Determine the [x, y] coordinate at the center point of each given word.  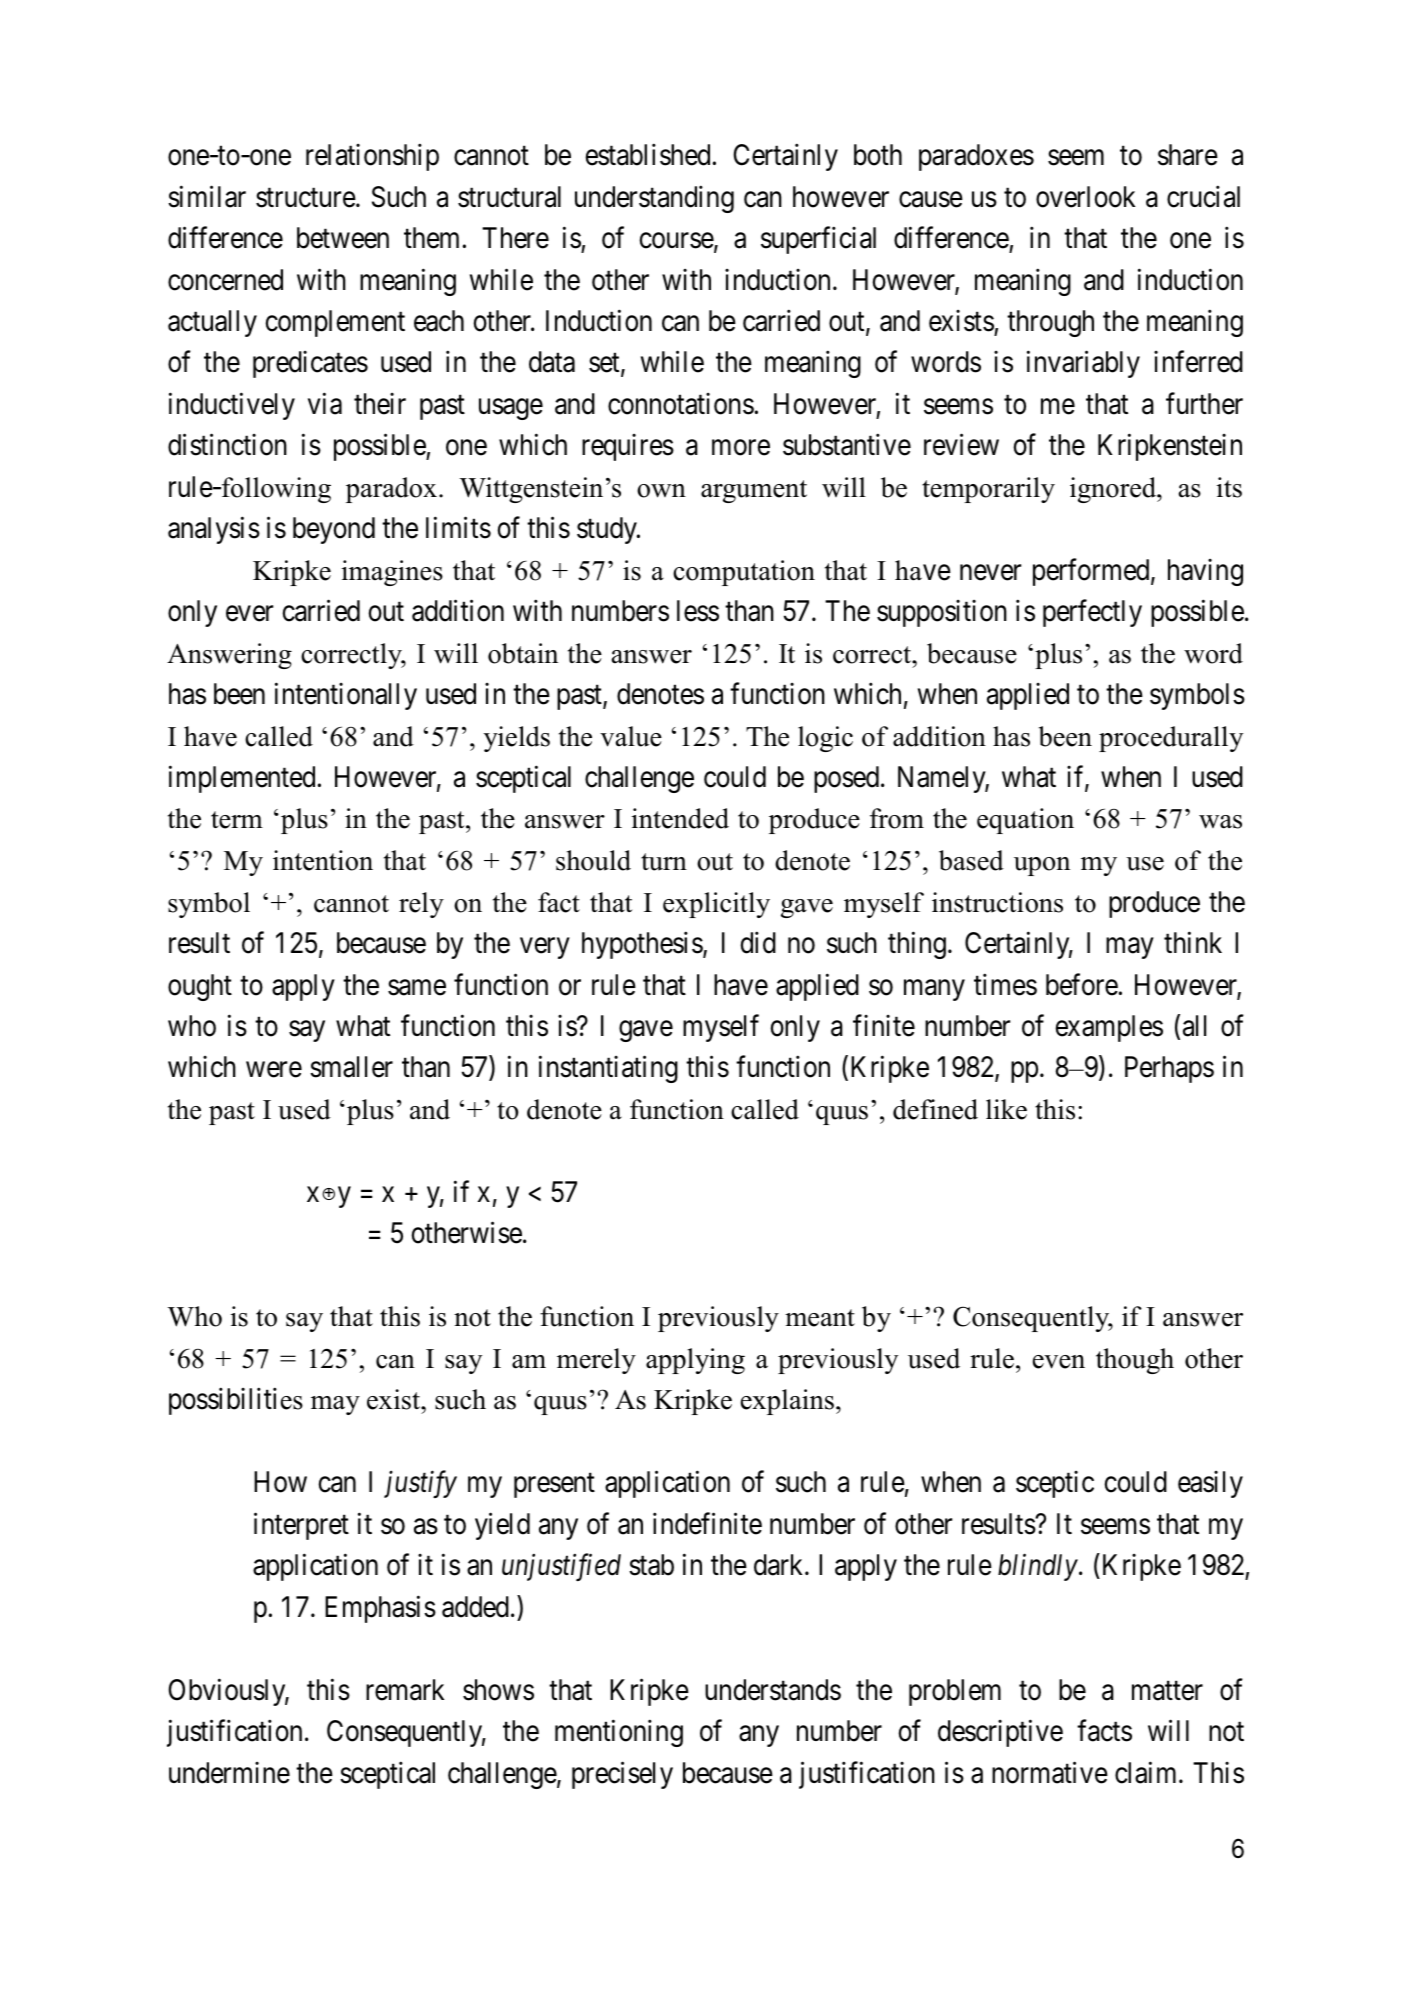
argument [754, 491]
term [237, 820]
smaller [351, 1067]
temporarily [988, 490]
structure [306, 198]
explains [787, 1402]
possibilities [236, 1401]
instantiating [608, 1069]
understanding [654, 199]
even [1059, 1362]
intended [680, 818]
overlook [1085, 197]
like [1006, 1109]
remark [405, 1690]
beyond [334, 530]
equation [1025, 821]
